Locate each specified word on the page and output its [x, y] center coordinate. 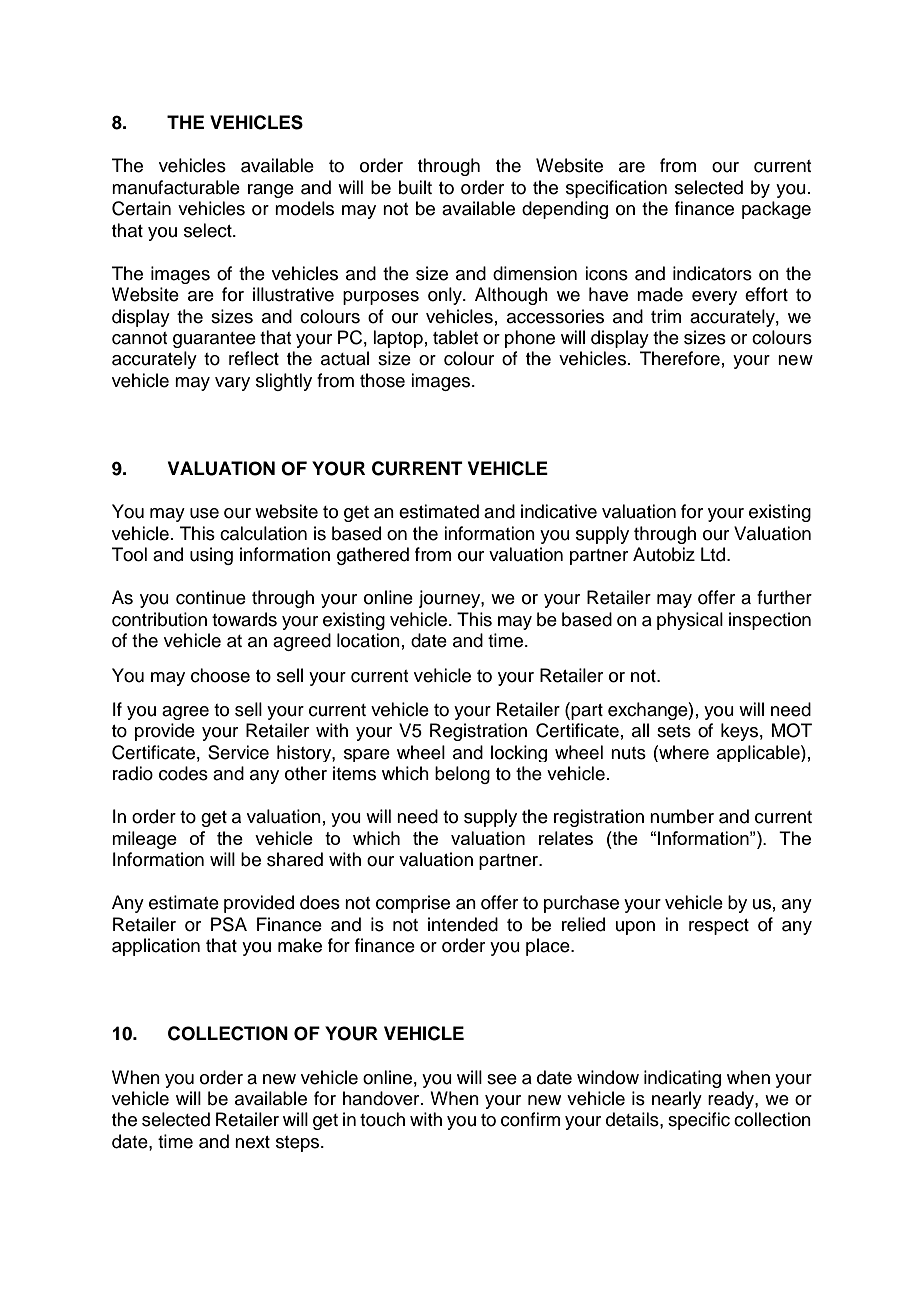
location [368, 640]
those [382, 380]
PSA [229, 924]
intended [463, 924]
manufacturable [176, 187]
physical [690, 621]
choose [220, 675]
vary [232, 384]
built [415, 187]
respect [719, 927]
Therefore [680, 358]
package [776, 210]
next [252, 1142]
